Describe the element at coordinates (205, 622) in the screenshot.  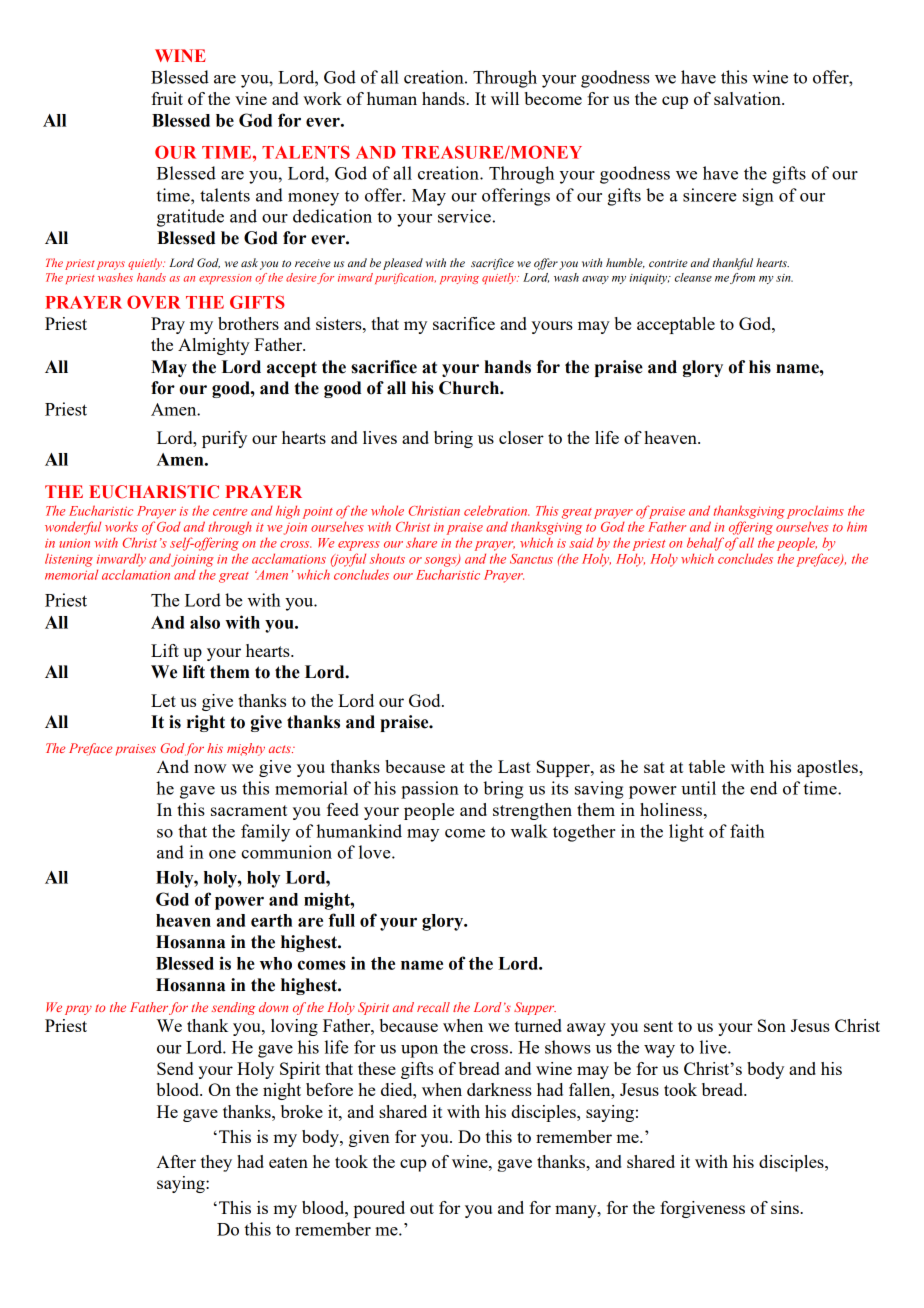
I see `also` at that location.
